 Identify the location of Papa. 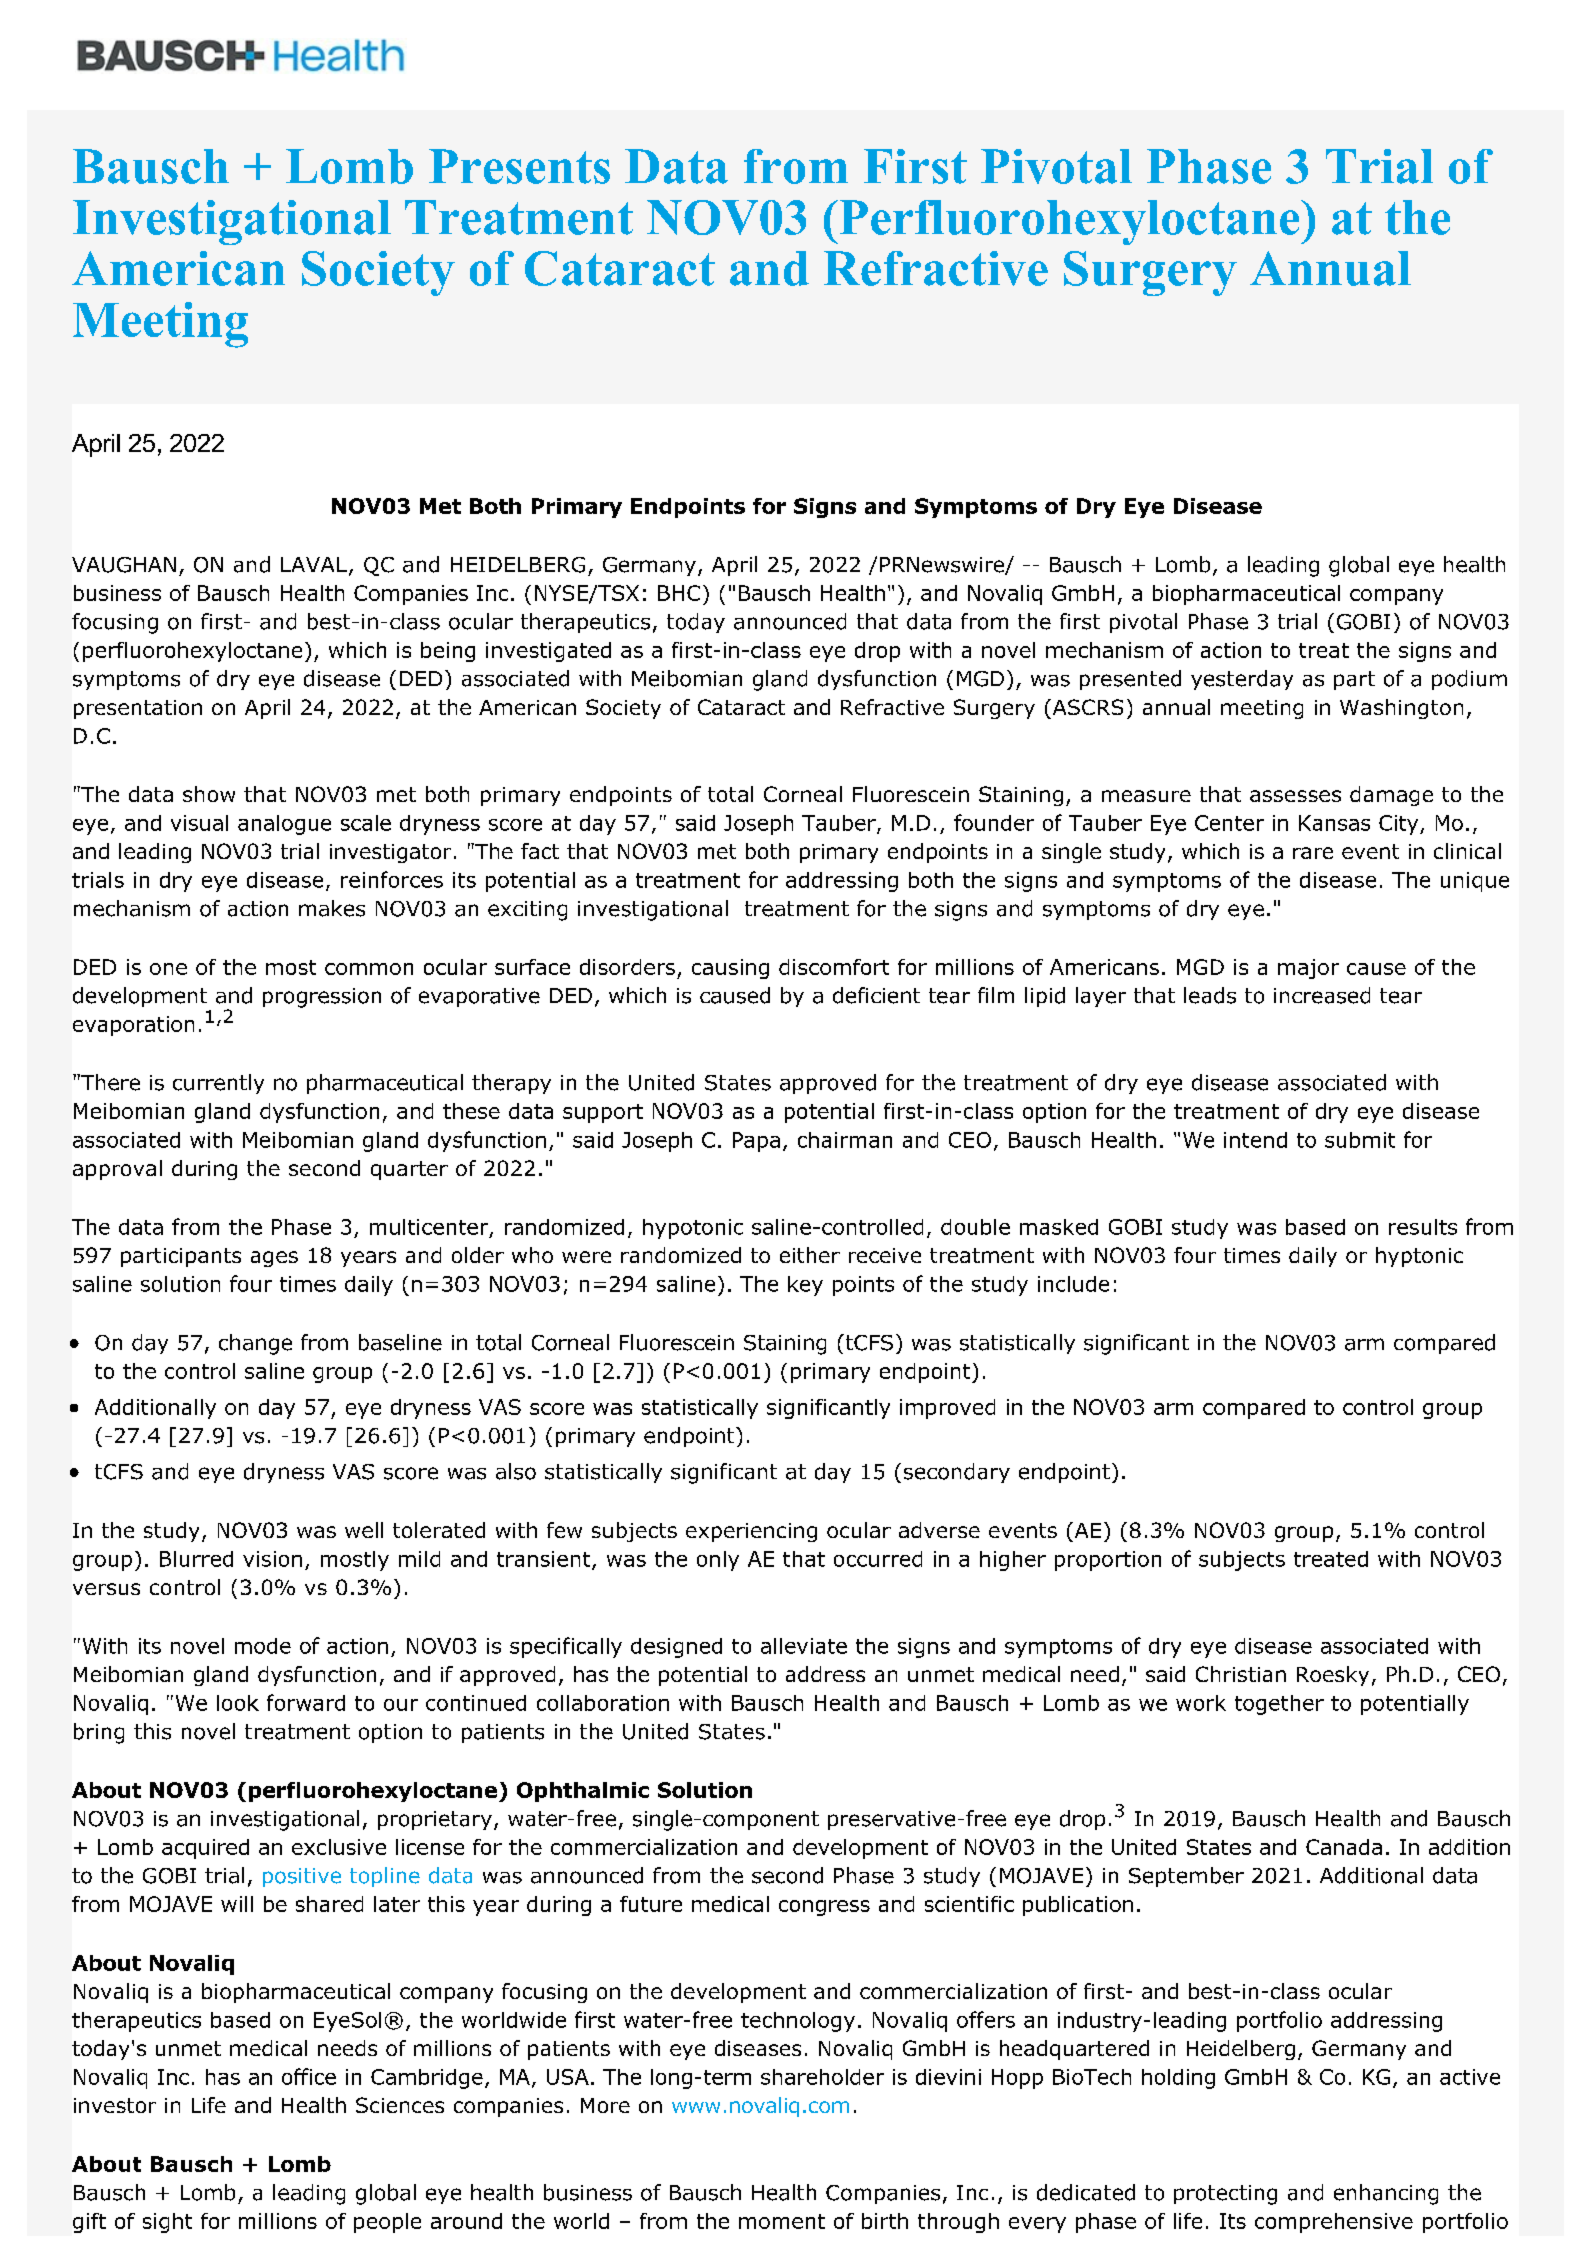
(756, 1142).
